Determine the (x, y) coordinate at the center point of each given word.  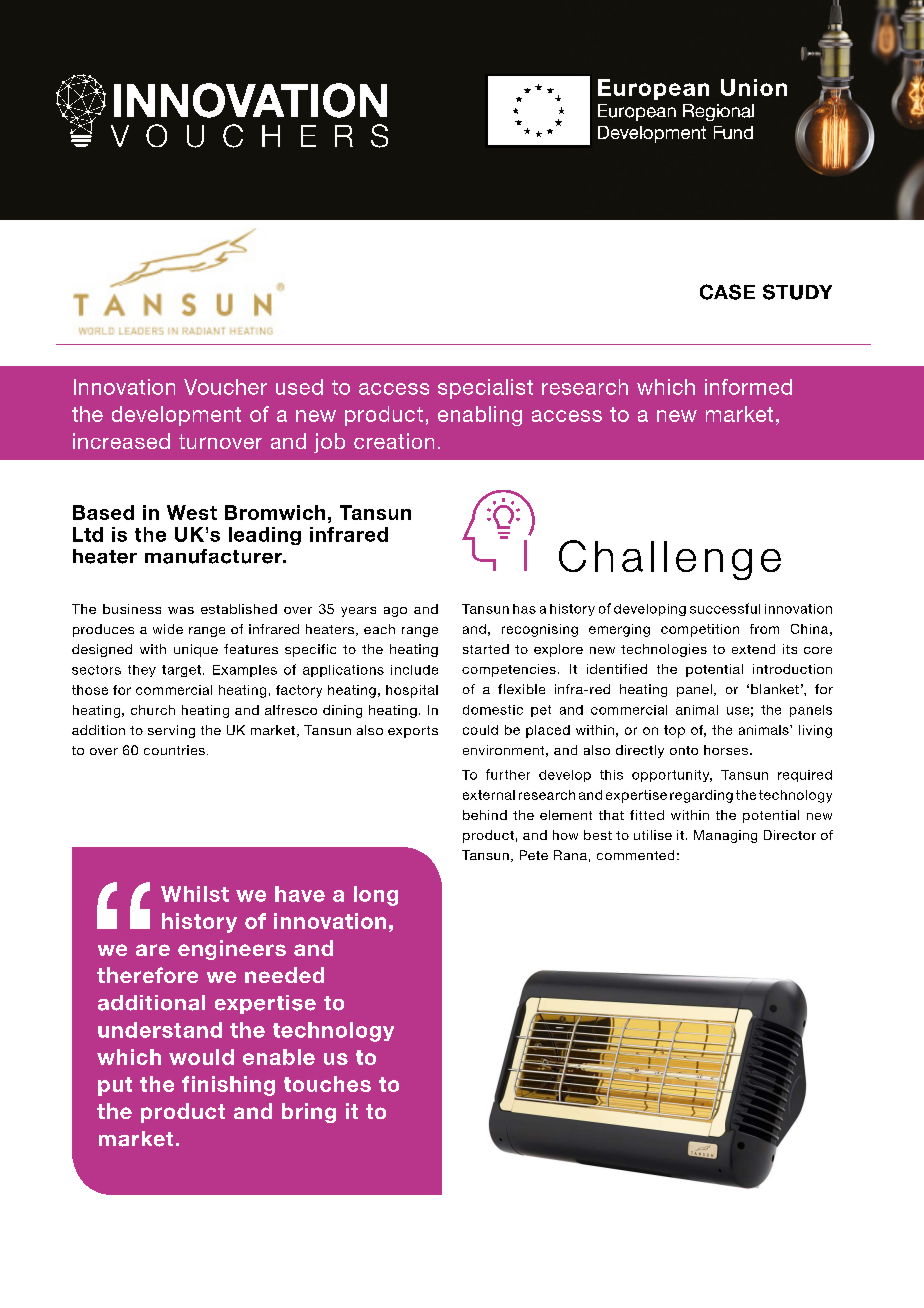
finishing (228, 1086)
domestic (493, 710)
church (153, 710)
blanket (775, 689)
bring (309, 1113)
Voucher (225, 387)
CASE (727, 292)
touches (327, 1084)
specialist (485, 389)
